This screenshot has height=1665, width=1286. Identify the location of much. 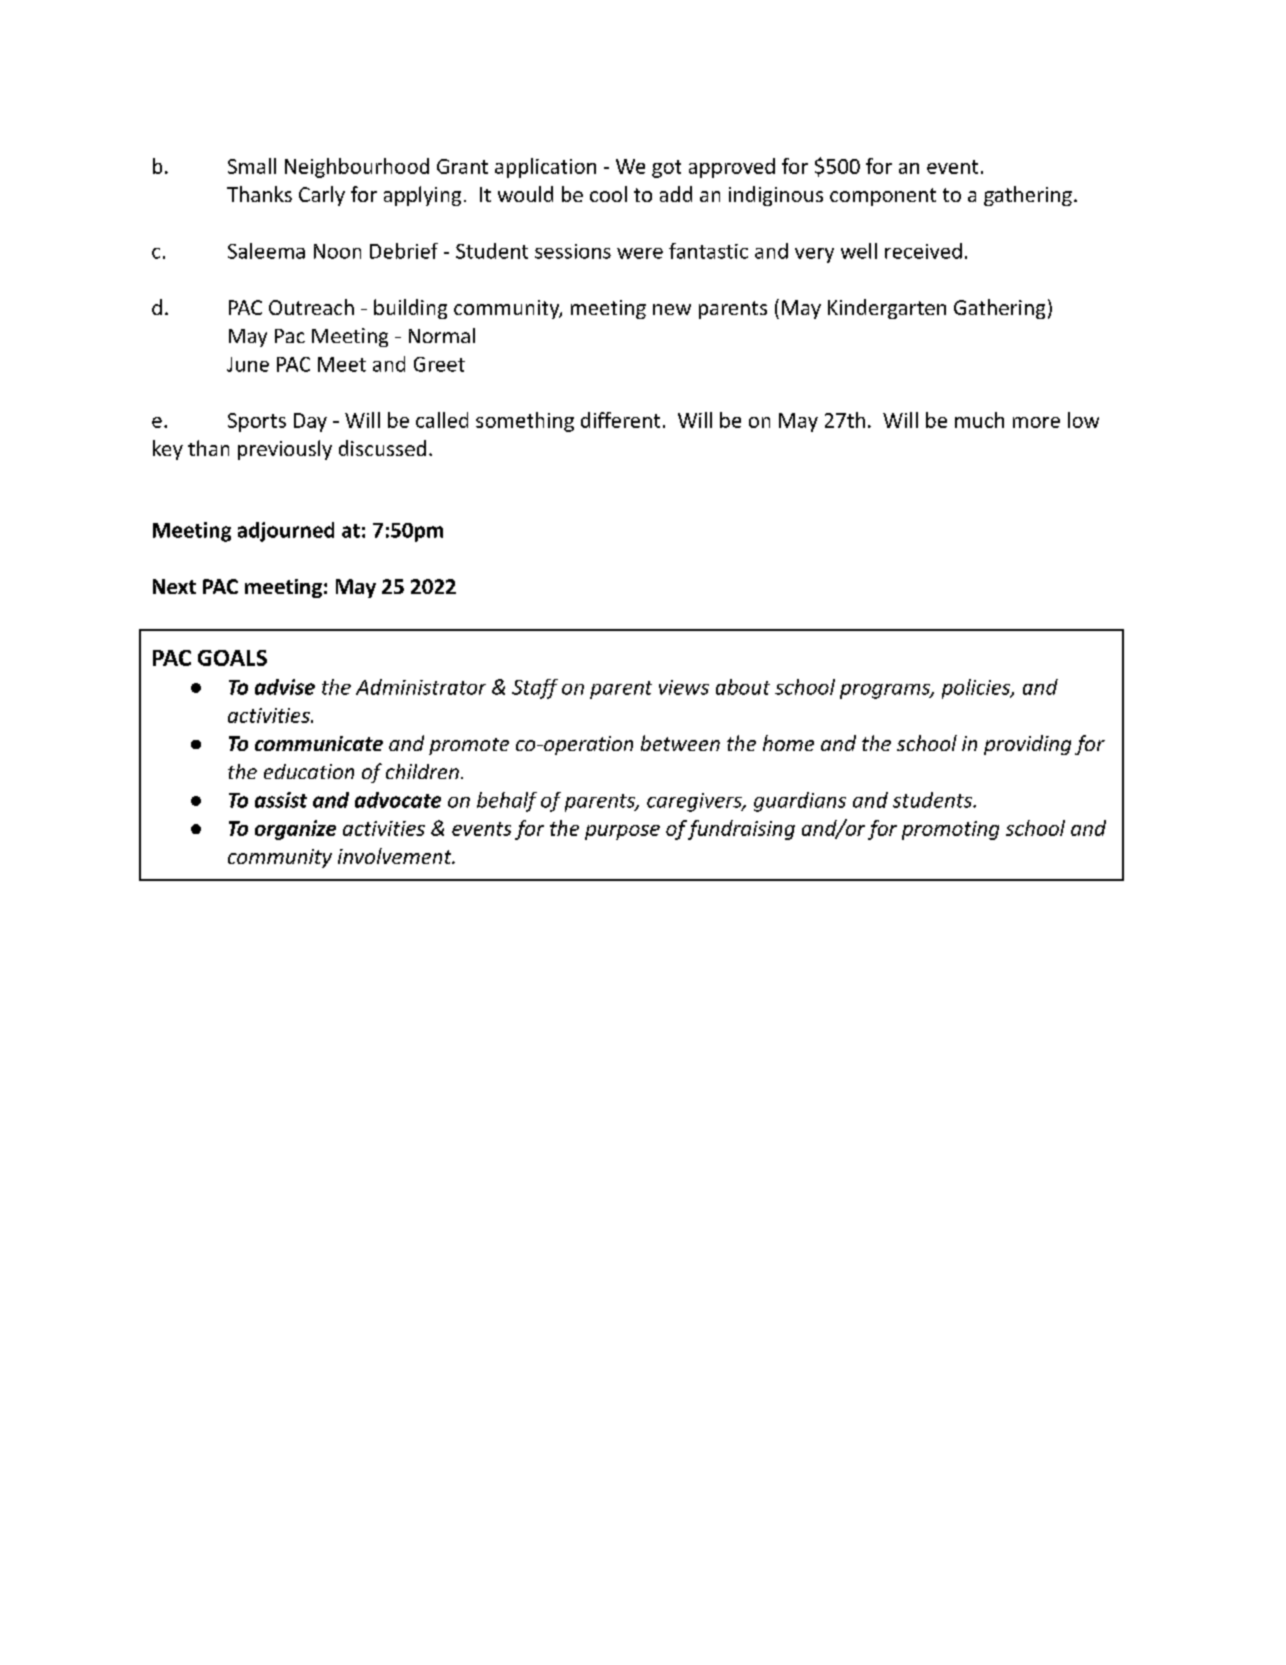
(979, 420).
